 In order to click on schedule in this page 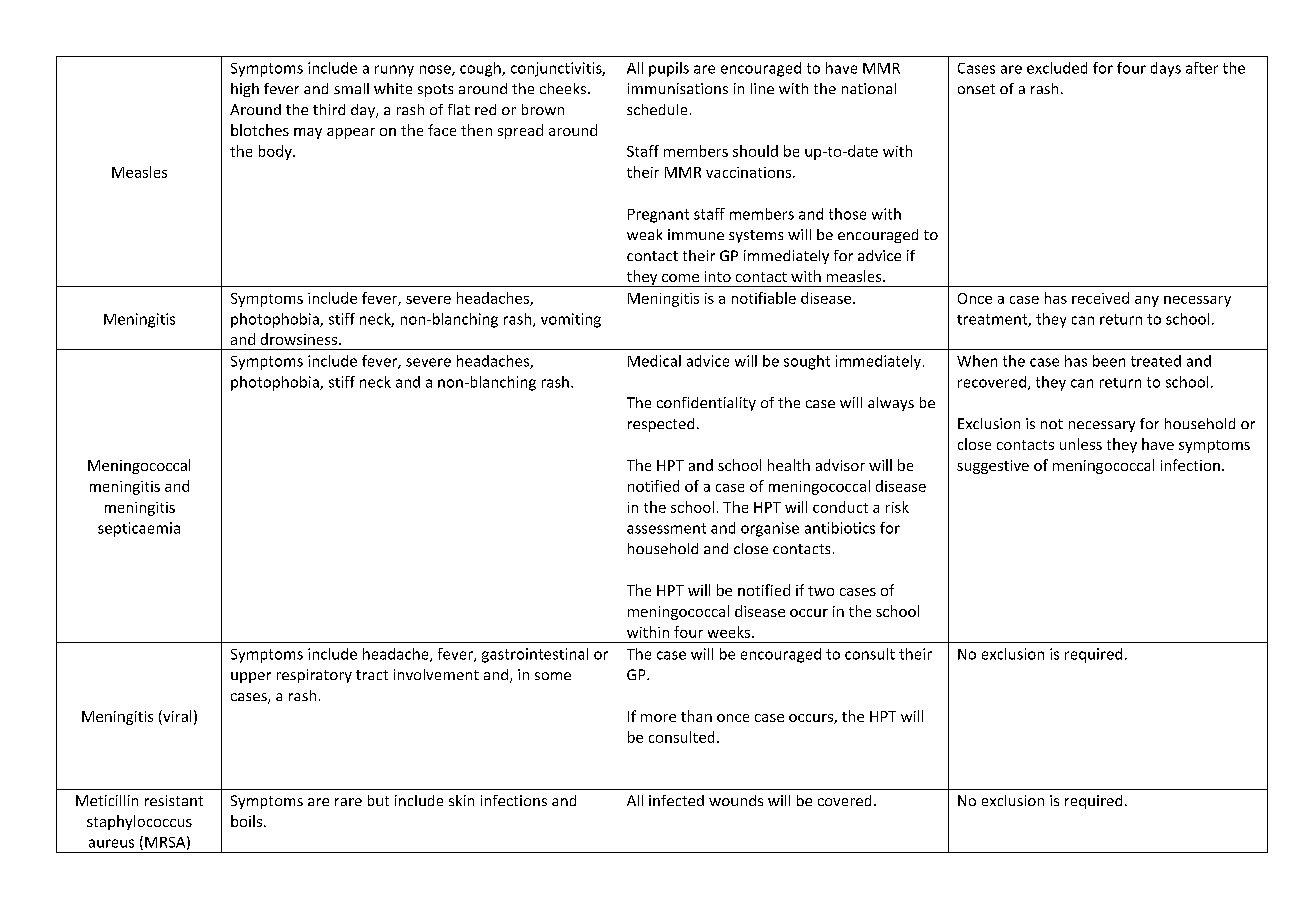, I will do `click(657, 109)`.
